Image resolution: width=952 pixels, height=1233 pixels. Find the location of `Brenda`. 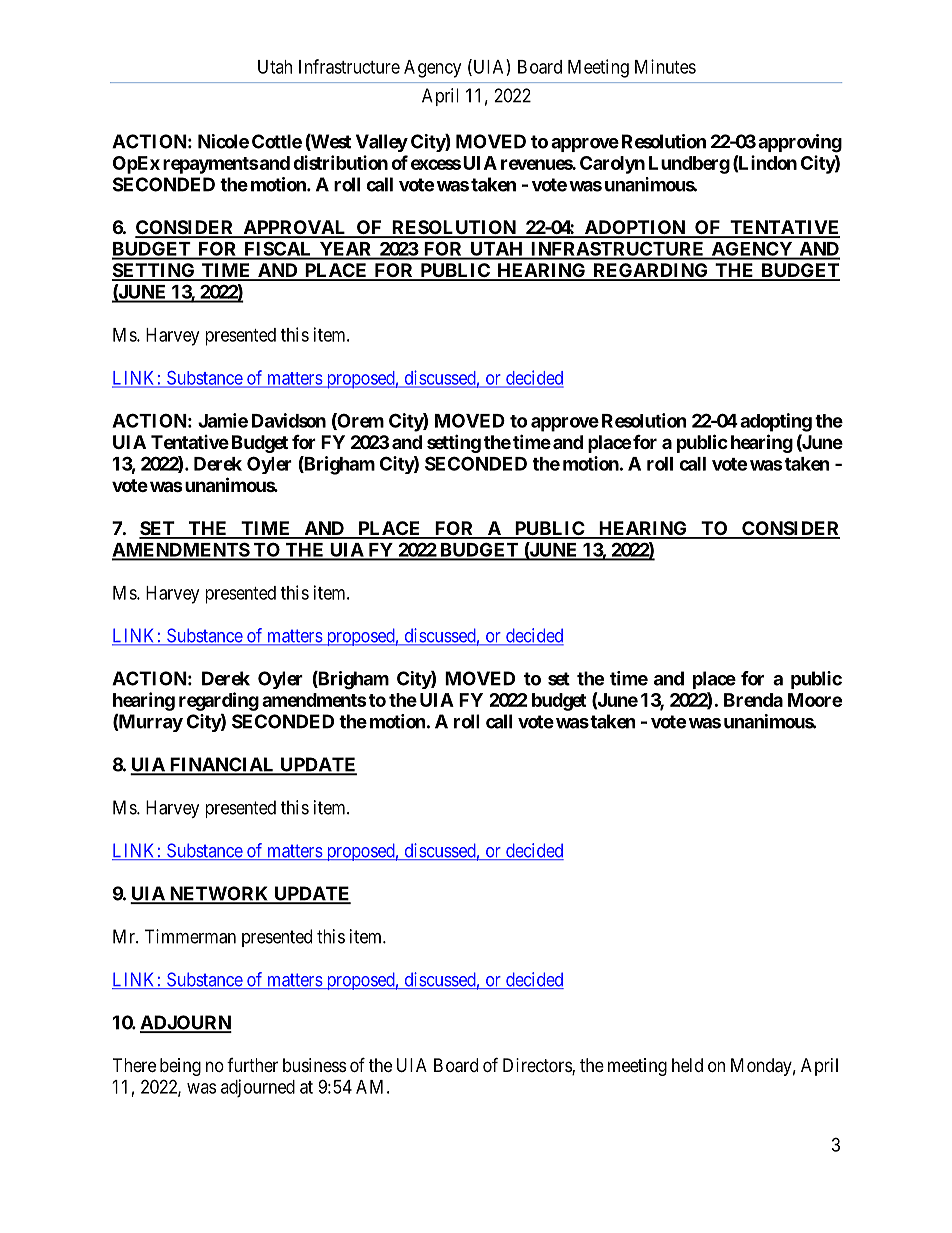

Brenda is located at coordinates (753, 700).
